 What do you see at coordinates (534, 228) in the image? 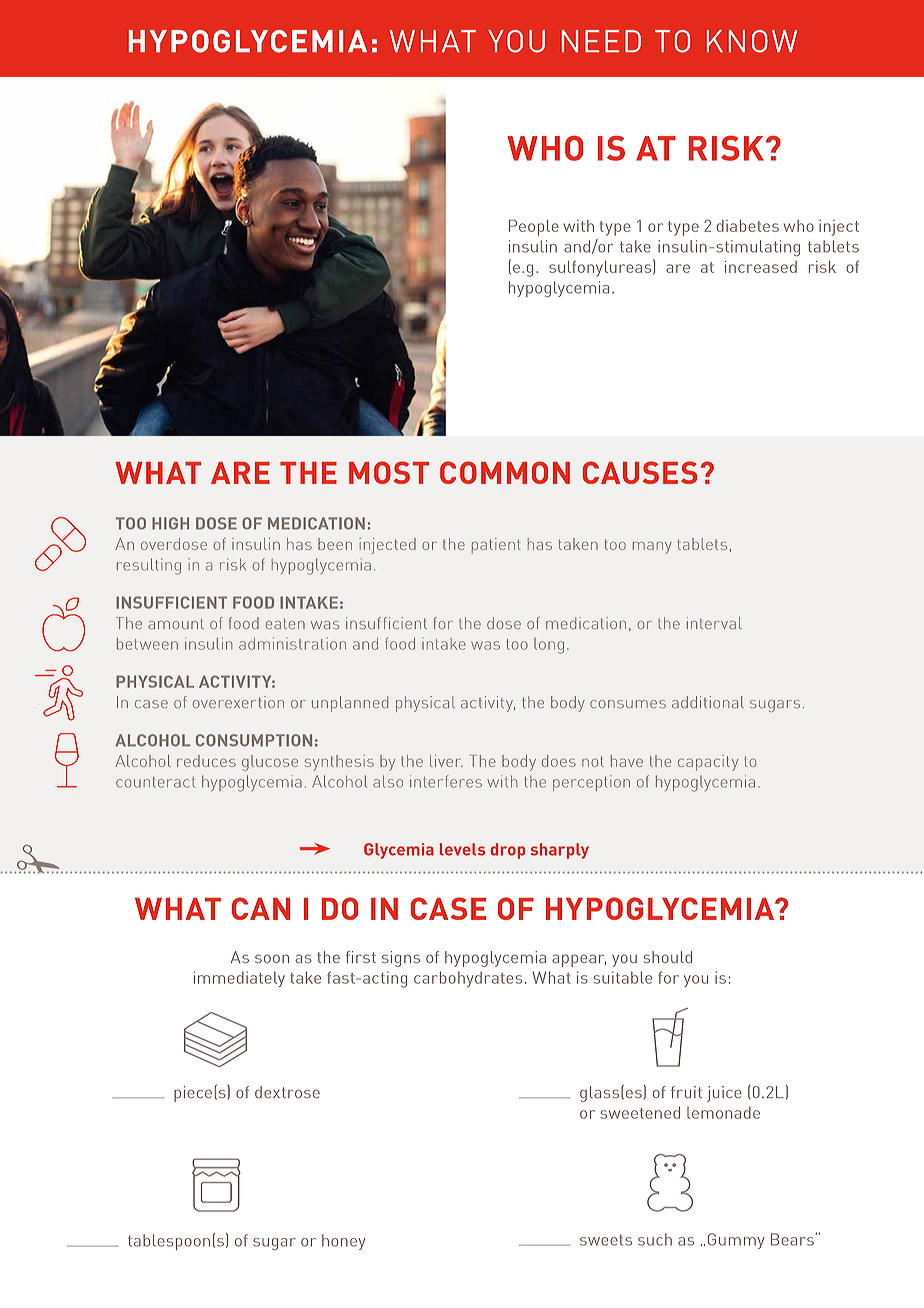
I see `People` at bounding box center [534, 228].
